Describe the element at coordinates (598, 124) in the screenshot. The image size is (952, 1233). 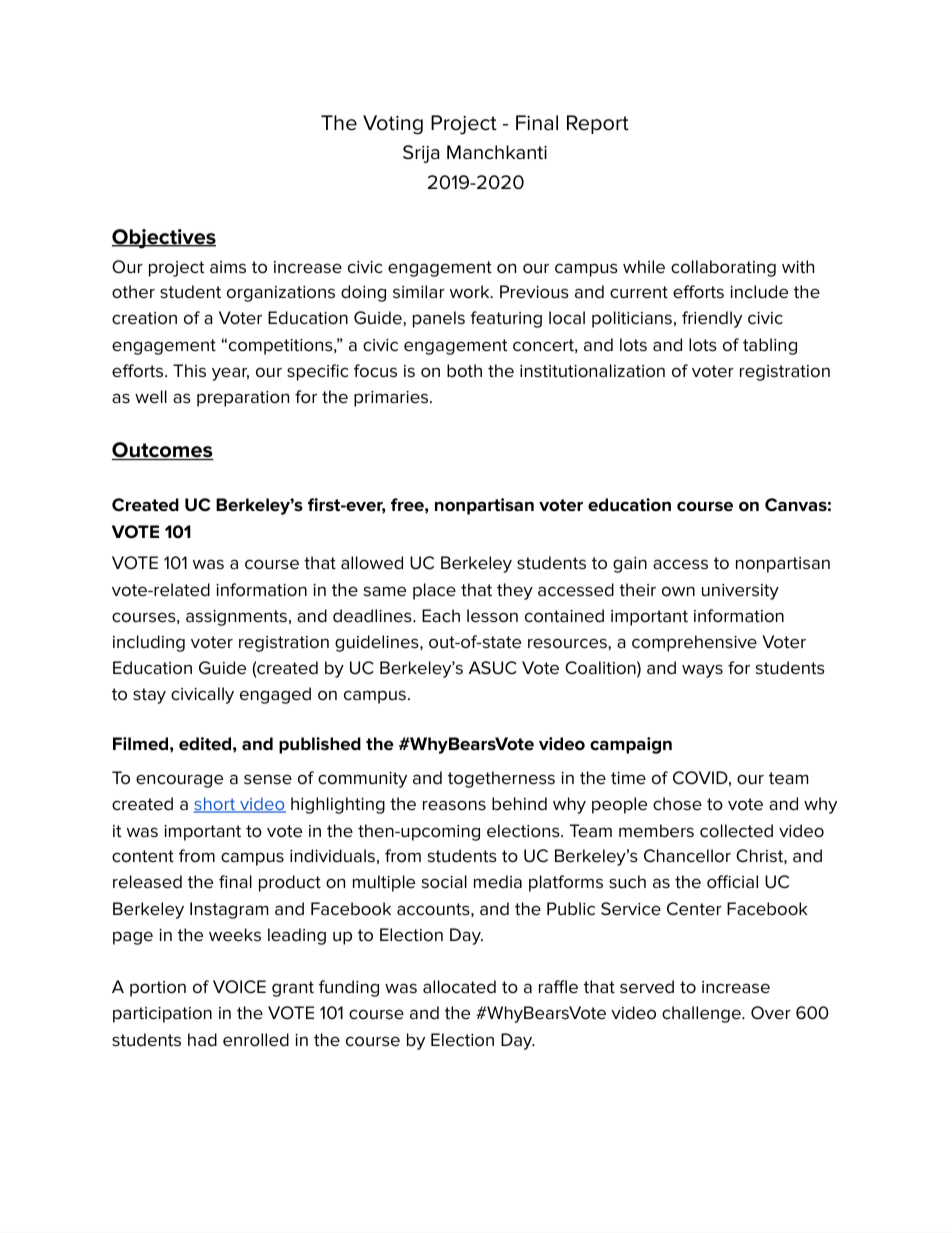
I see `Report` at that location.
